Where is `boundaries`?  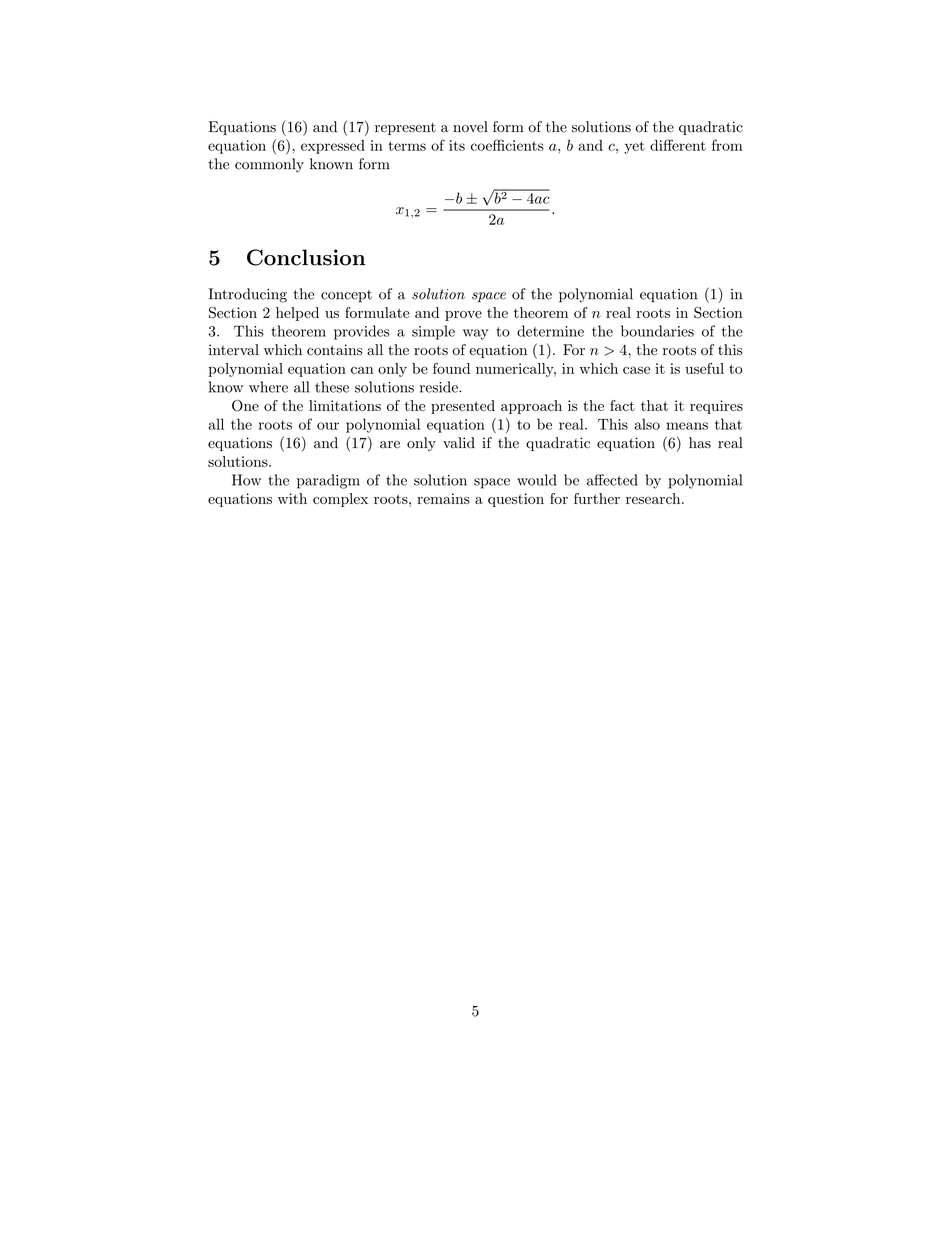
boundaries is located at coordinates (657, 331).
